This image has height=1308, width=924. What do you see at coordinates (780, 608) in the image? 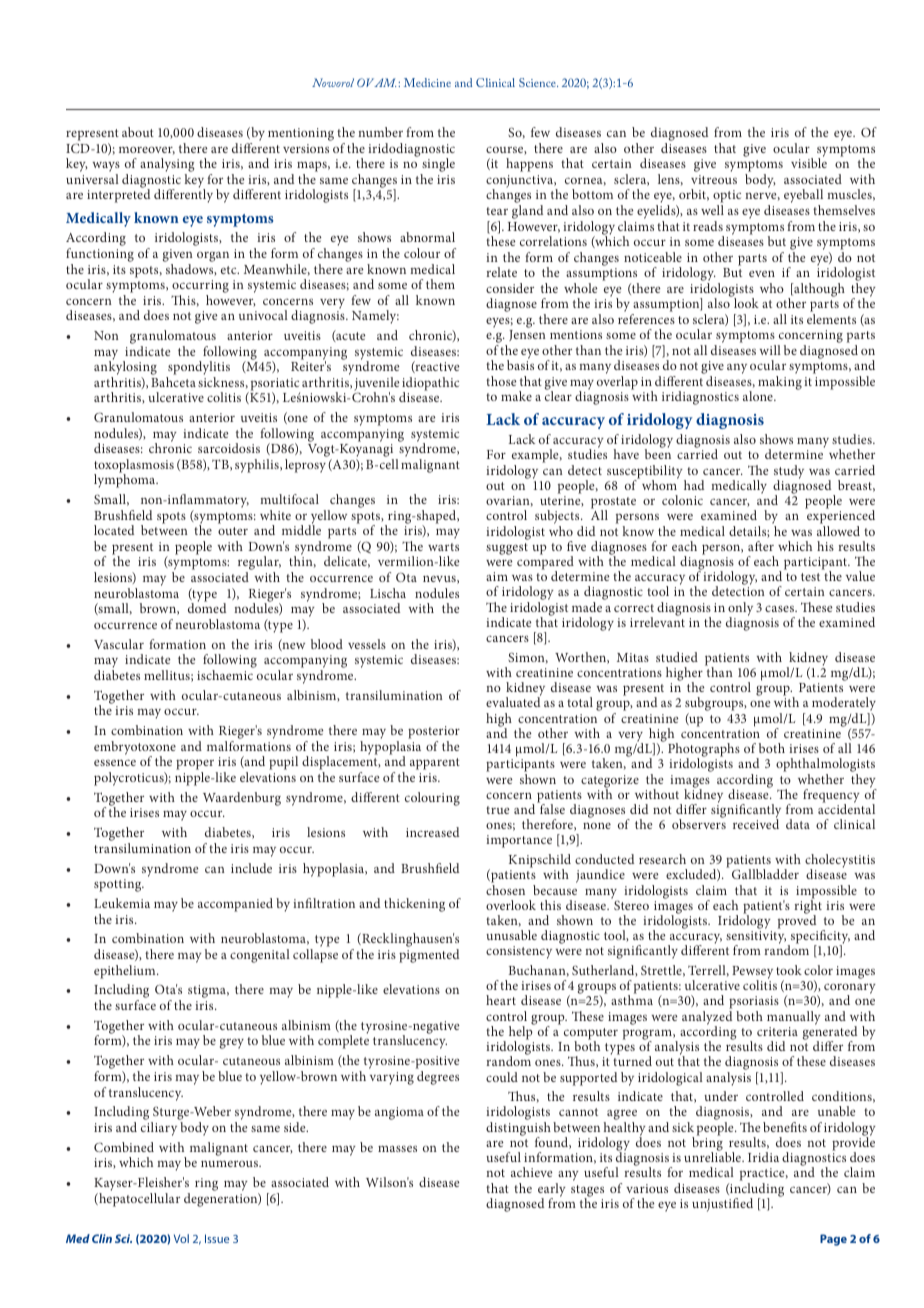
I see `cases` at bounding box center [780, 608].
